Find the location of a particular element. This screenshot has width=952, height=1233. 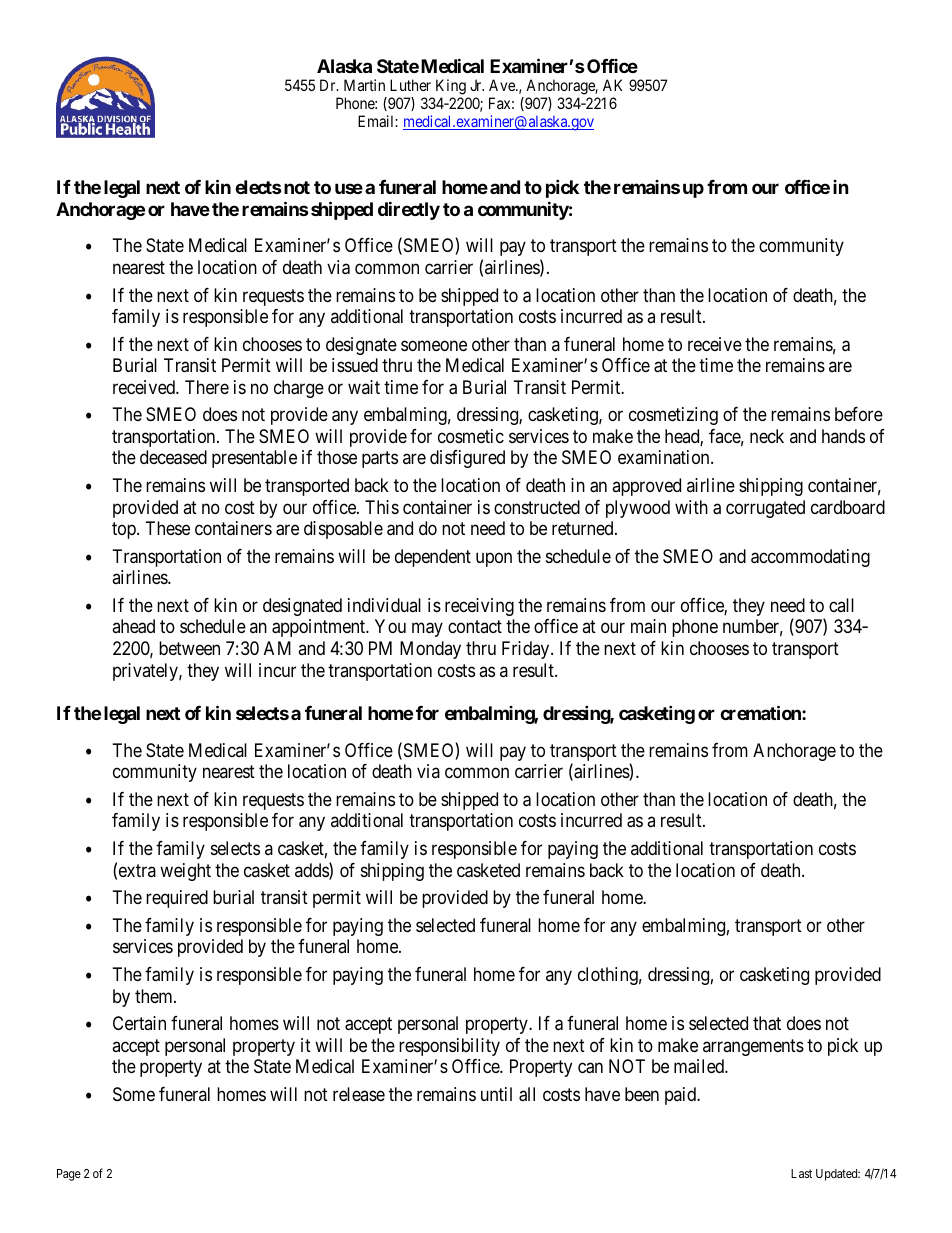

Page is located at coordinates (69, 1175).
